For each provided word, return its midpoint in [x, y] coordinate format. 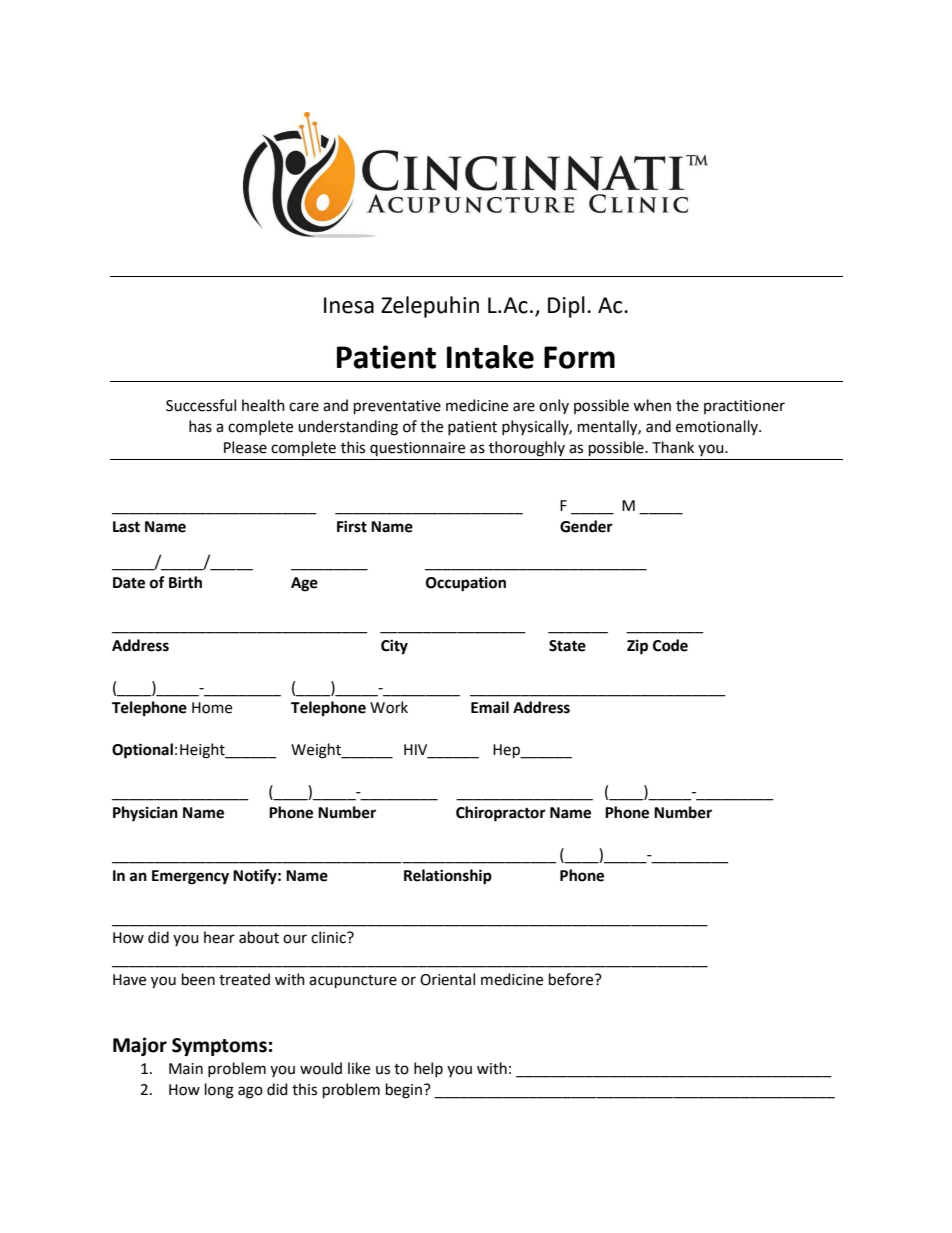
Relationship [448, 877]
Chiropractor [501, 814]
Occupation [466, 584]
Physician [145, 814]
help [428, 1069]
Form [579, 357]
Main [186, 1069]
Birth [185, 582]
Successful [201, 405]
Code [670, 645]
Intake [490, 357]
